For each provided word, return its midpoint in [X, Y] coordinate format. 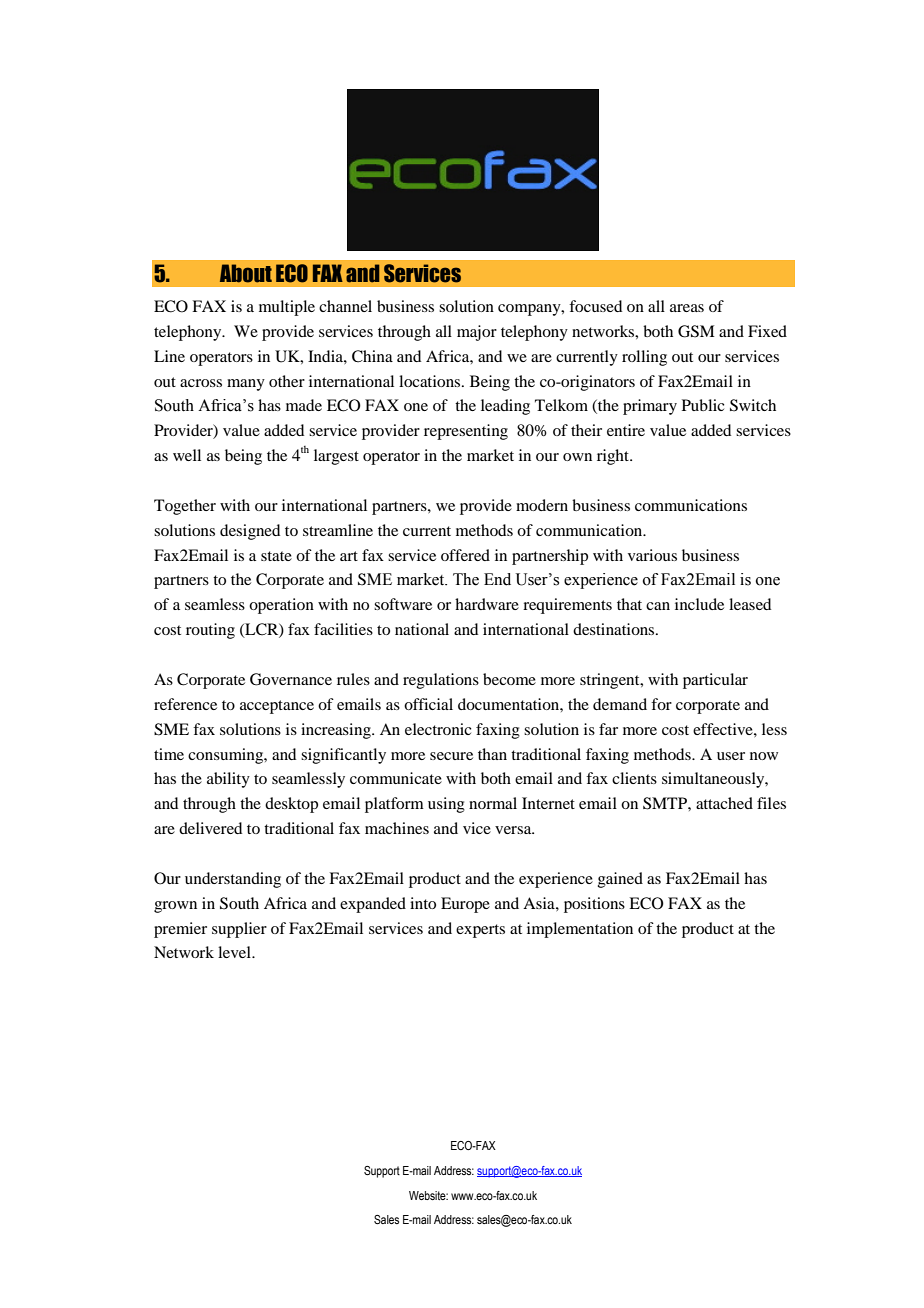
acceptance [277, 707]
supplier [239, 930]
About [246, 273]
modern [542, 505]
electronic [438, 729]
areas [687, 308]
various [652, 555]
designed [250, 532]
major [477, 333]
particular [715, 681]
